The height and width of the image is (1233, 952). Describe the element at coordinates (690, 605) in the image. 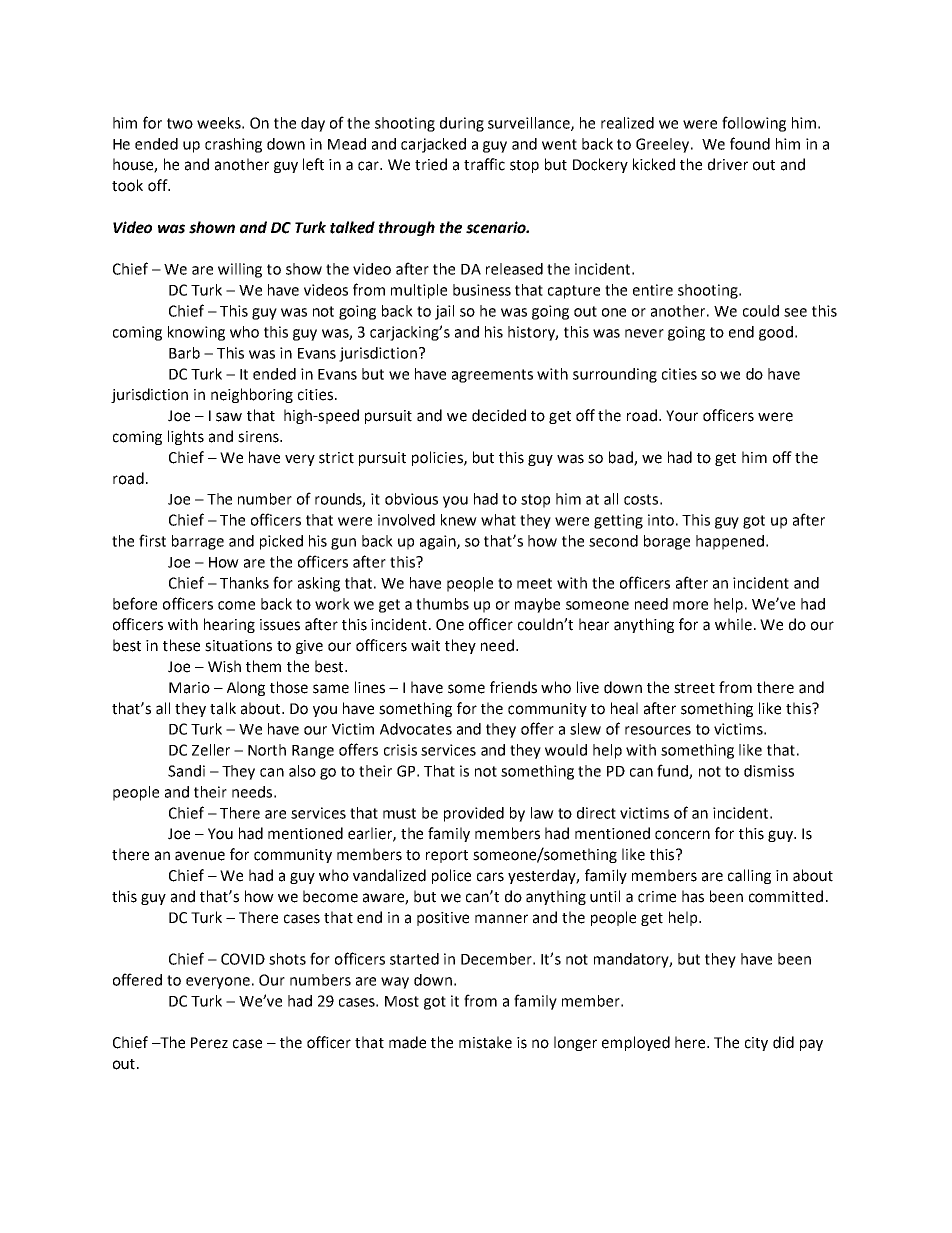

I see `more` at that location.
